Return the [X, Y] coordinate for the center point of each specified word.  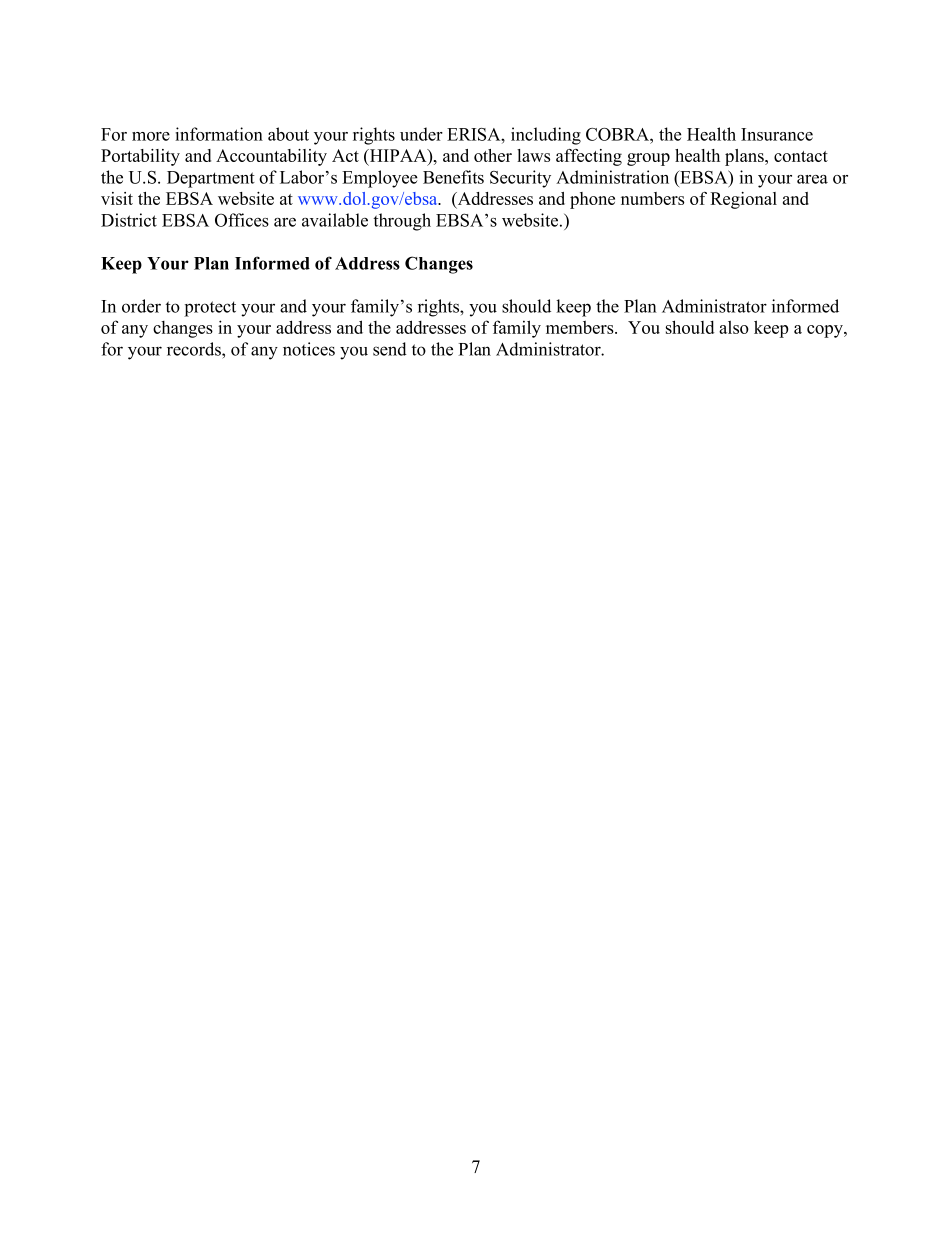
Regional [743, 200]
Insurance [777, 134]
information [219, 134]
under [421, 134]
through [402, 222]
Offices [242, 220]
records [195, 349]
